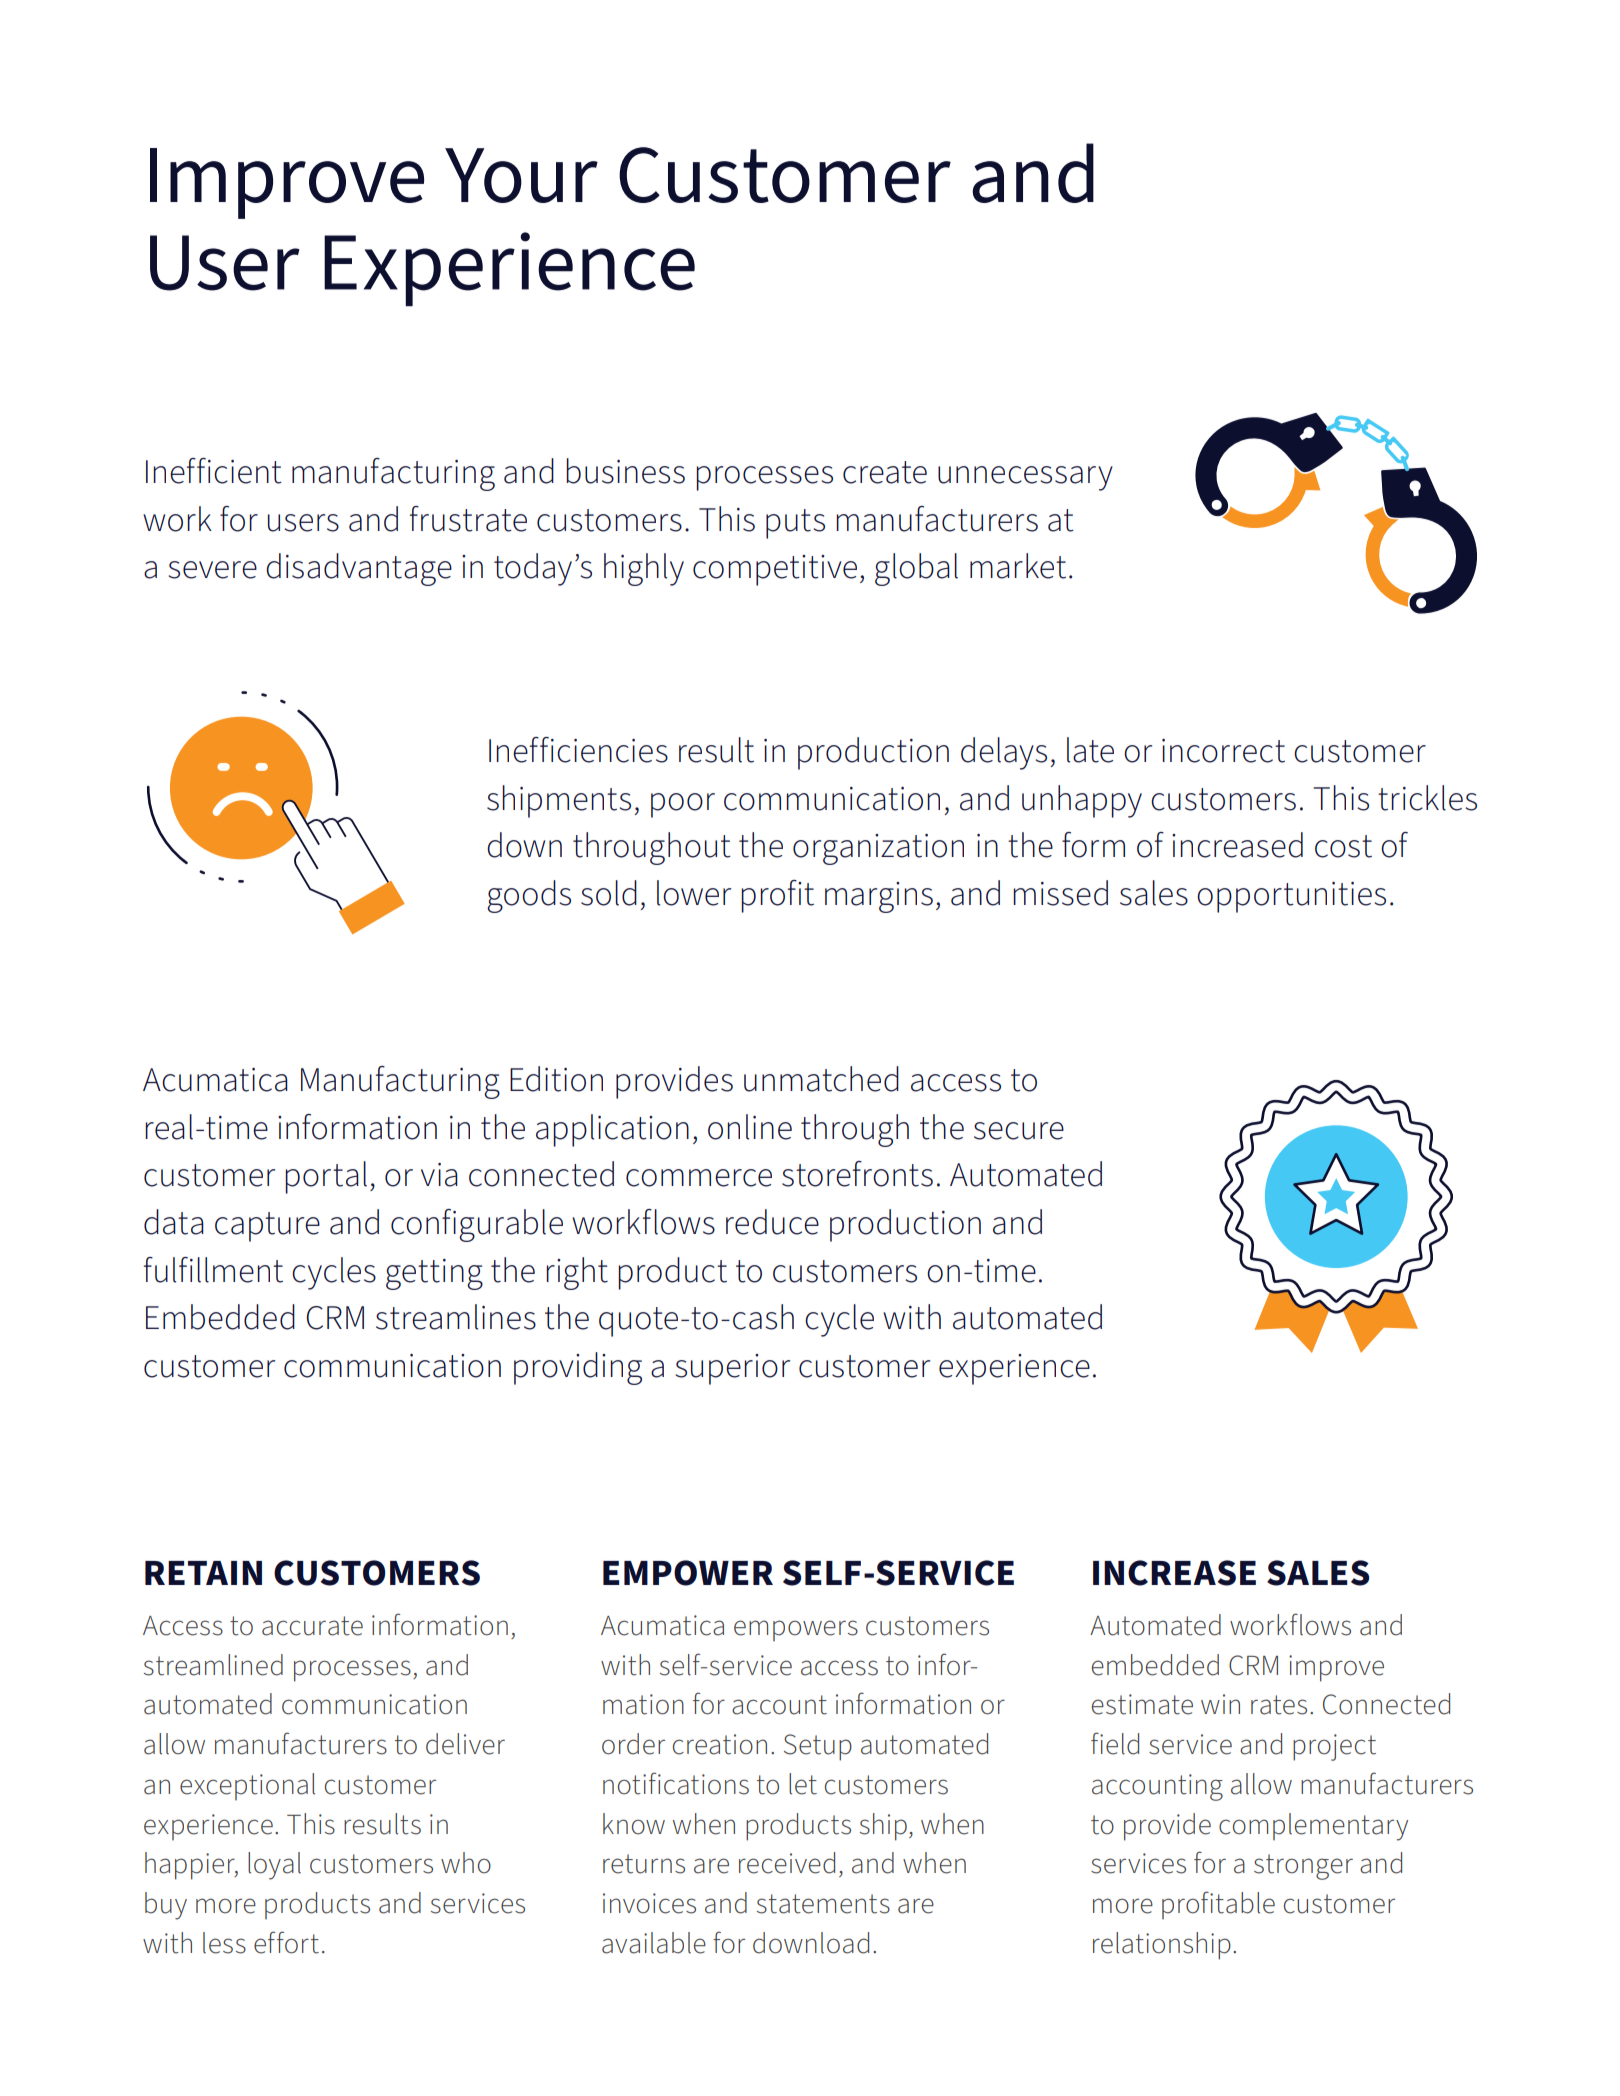 This screenshot has width=1620, height=2096. What do you see at coordinates (274, 1866) in the screenshot?
I see `loyal` at bounding box center [274, 1866].
